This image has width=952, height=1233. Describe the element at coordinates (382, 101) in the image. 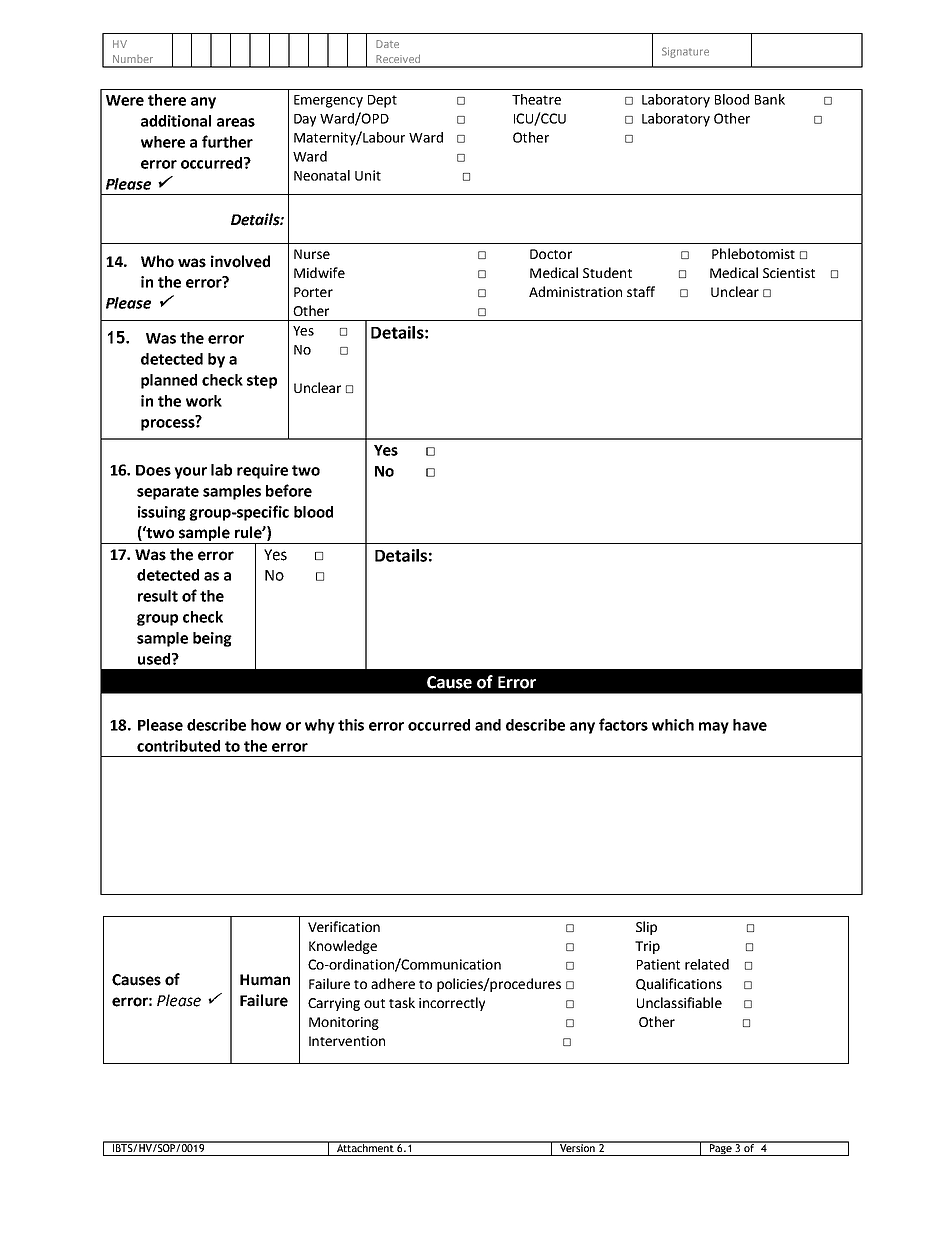

I see `Dept` at that location.
